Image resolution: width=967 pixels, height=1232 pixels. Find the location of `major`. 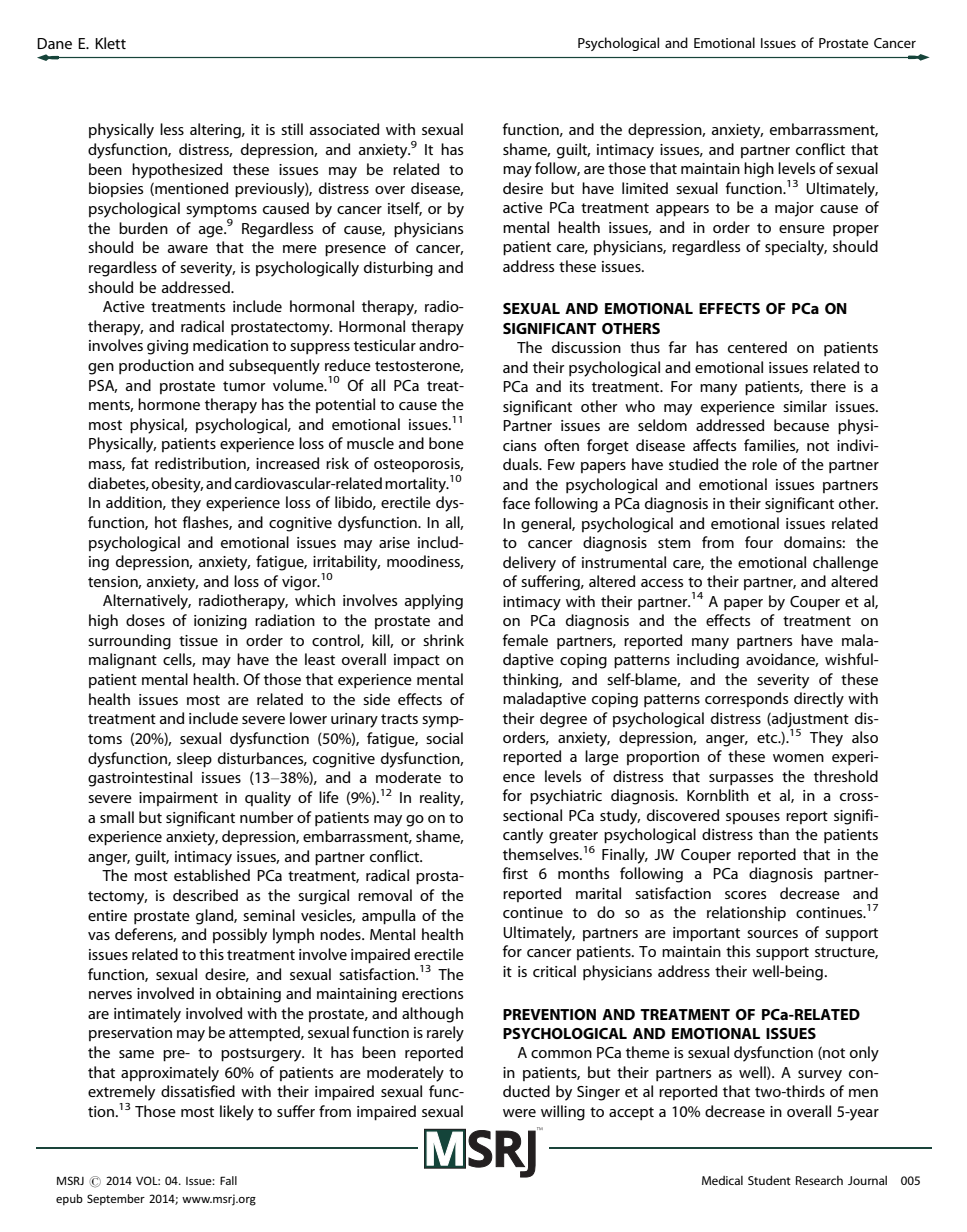

major is located at coordinates (794, 209).
